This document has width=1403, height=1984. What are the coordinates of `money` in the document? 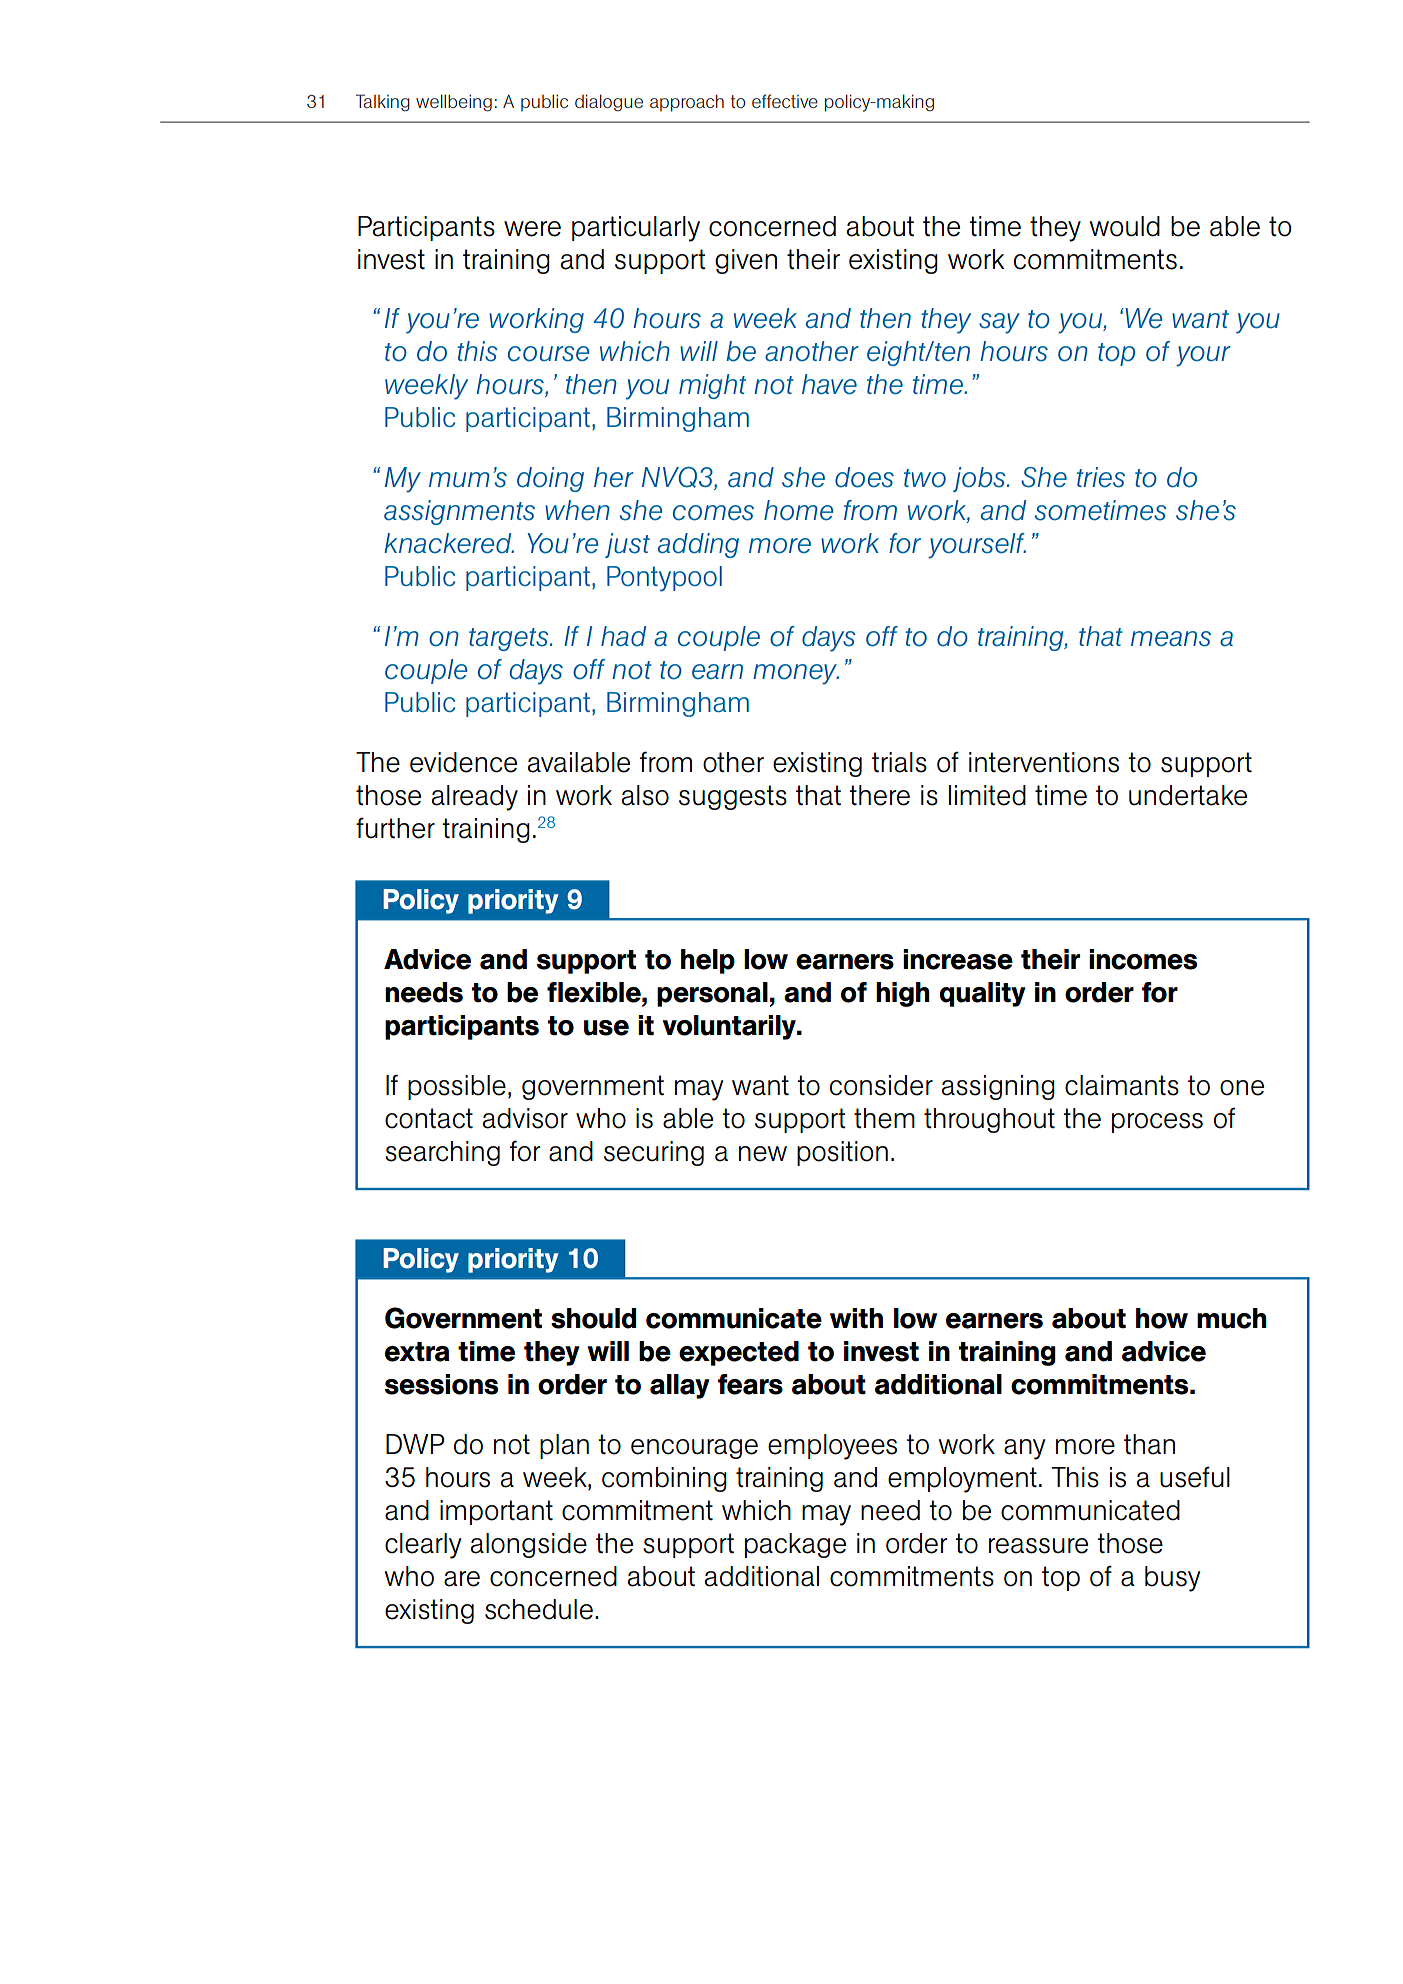 It's located at (796, 674).
